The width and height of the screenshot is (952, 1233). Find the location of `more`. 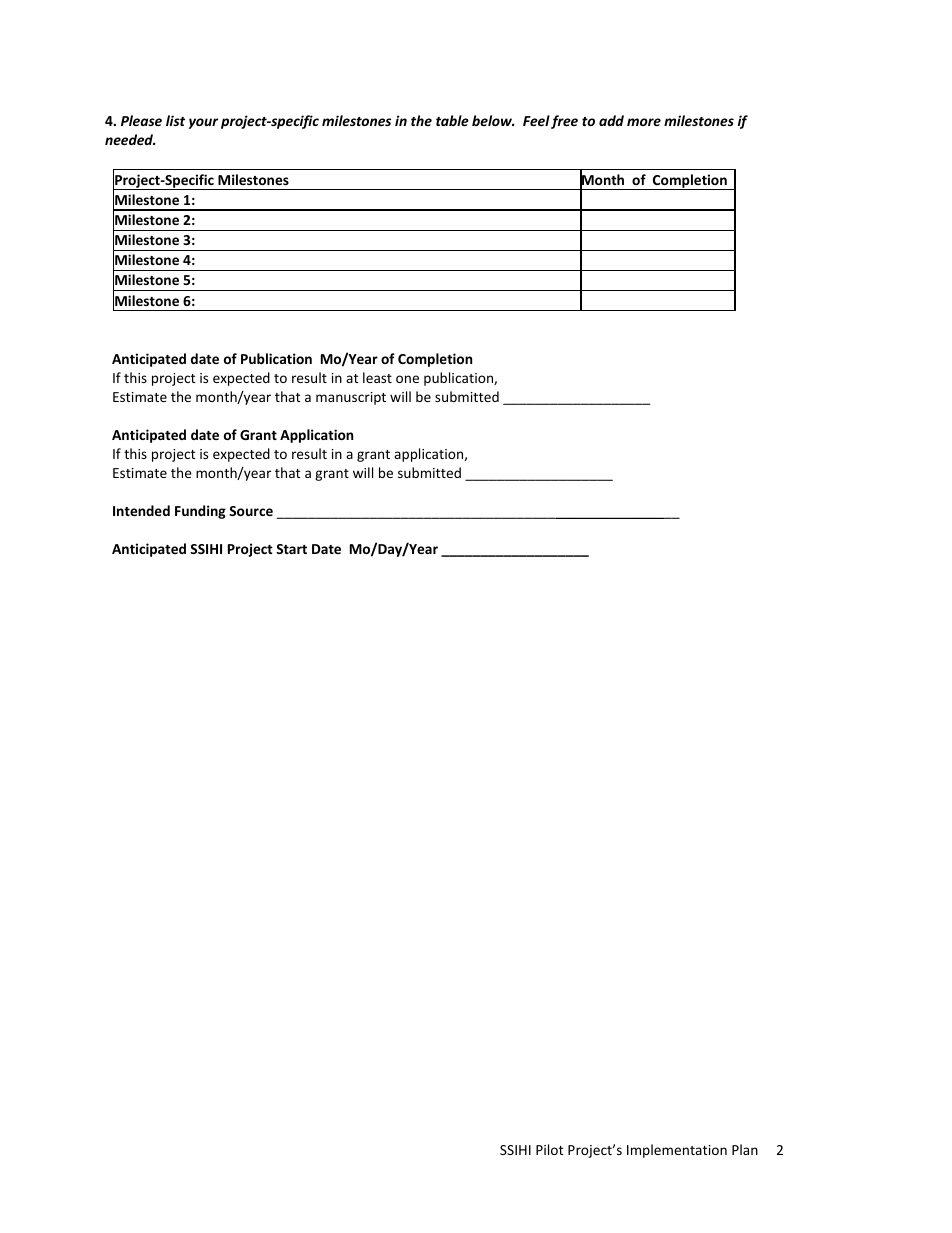

more is located at coordinates (644, 122).
